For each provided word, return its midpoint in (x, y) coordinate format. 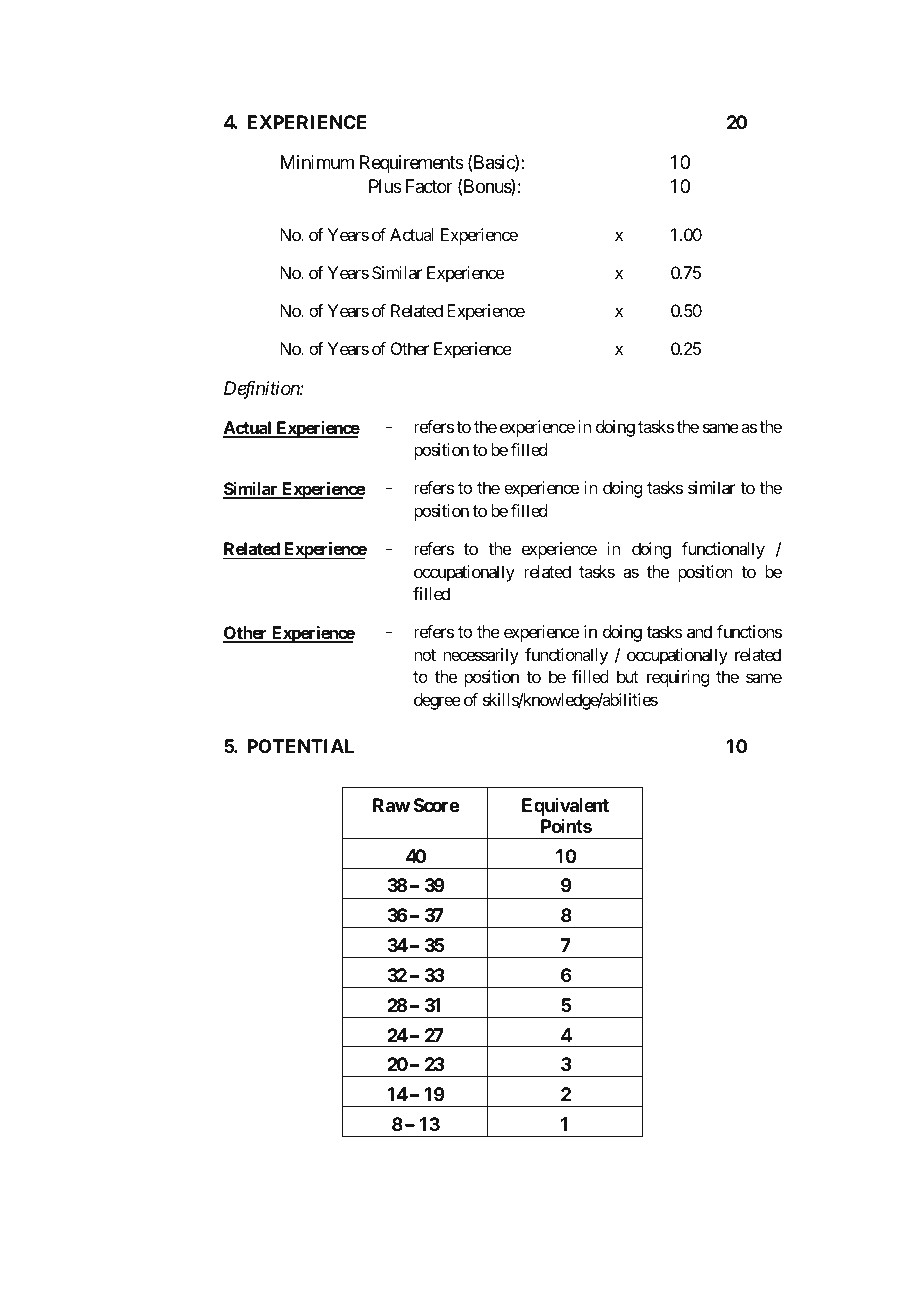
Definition (262, 390)
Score (437, 805)
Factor (429, 186)
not (425, 655)
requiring (678, 678)
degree (437, 701)
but (627, 676)
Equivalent (565, 807)
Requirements (412, 164)
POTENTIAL (300, 746)
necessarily (481, 656)
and (699, 631)
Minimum (317, 162)
